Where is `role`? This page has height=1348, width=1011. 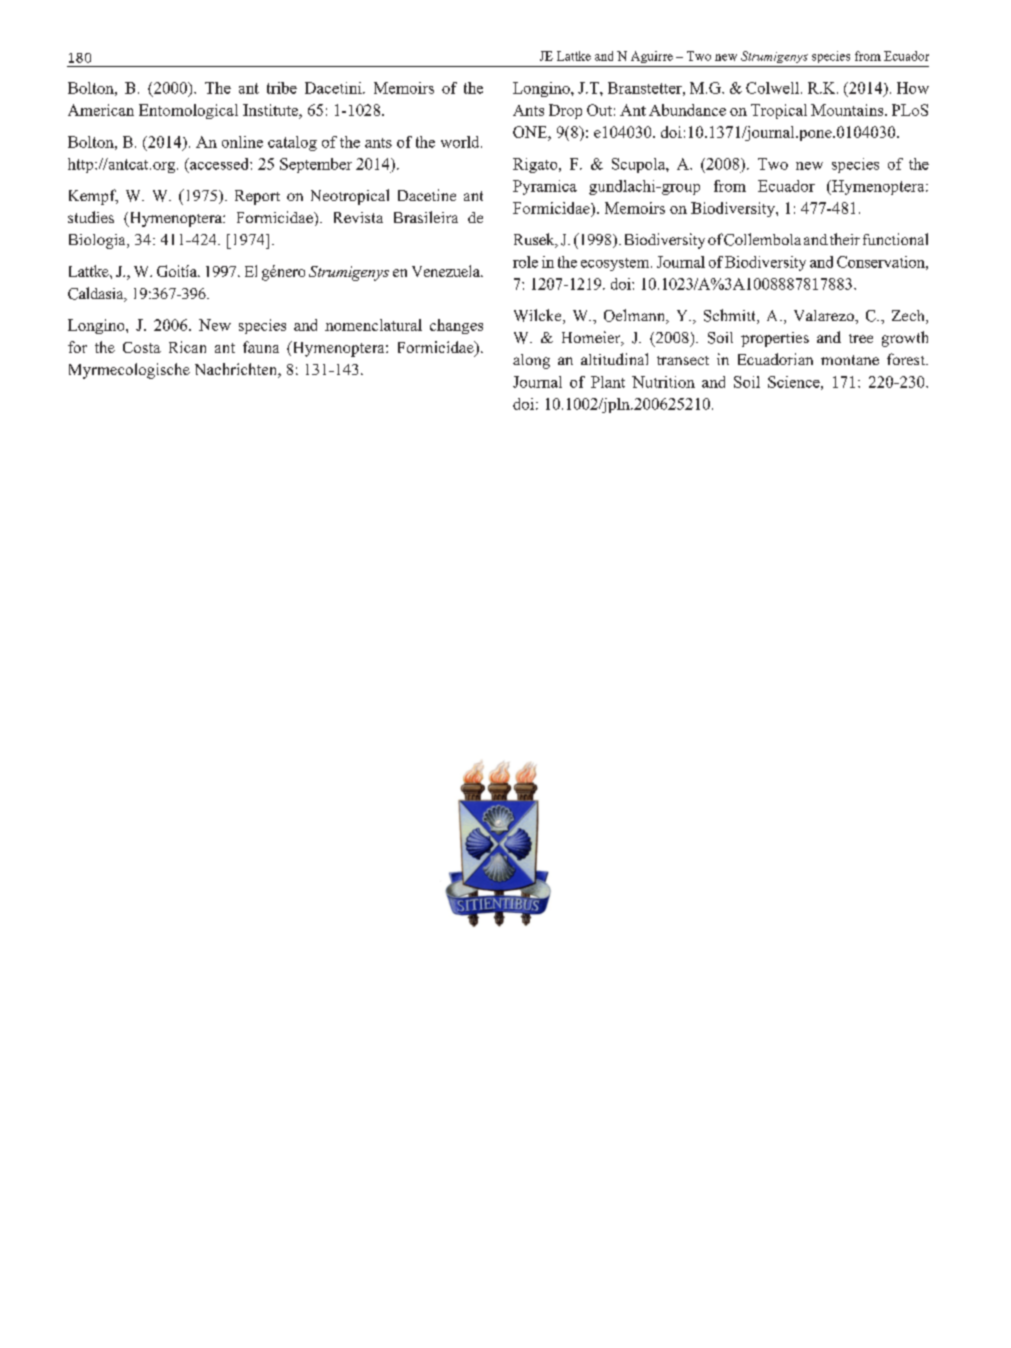
role is located at coordinates (525, 262).
